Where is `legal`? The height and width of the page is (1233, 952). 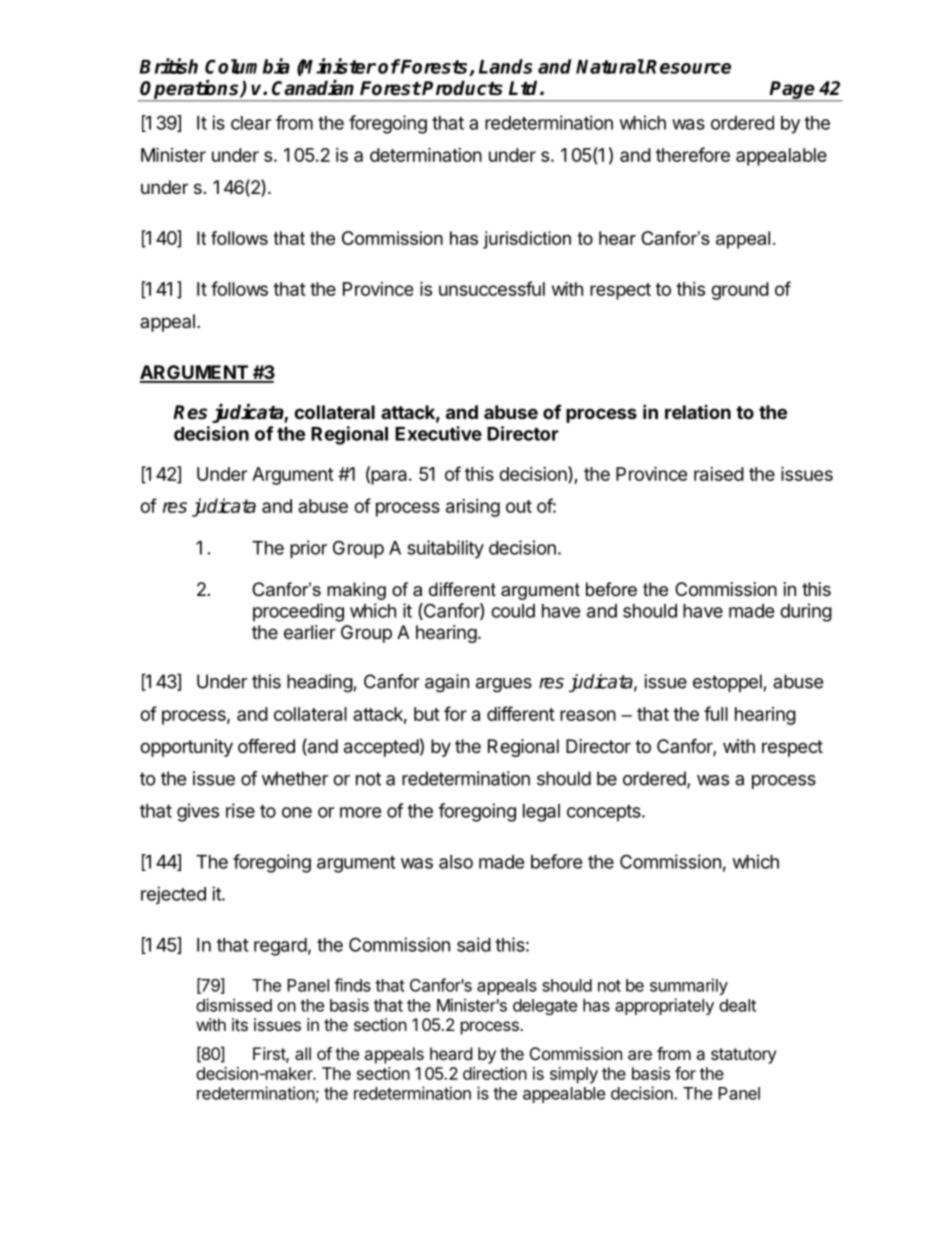 legal is located at coordinates (541, 813).
